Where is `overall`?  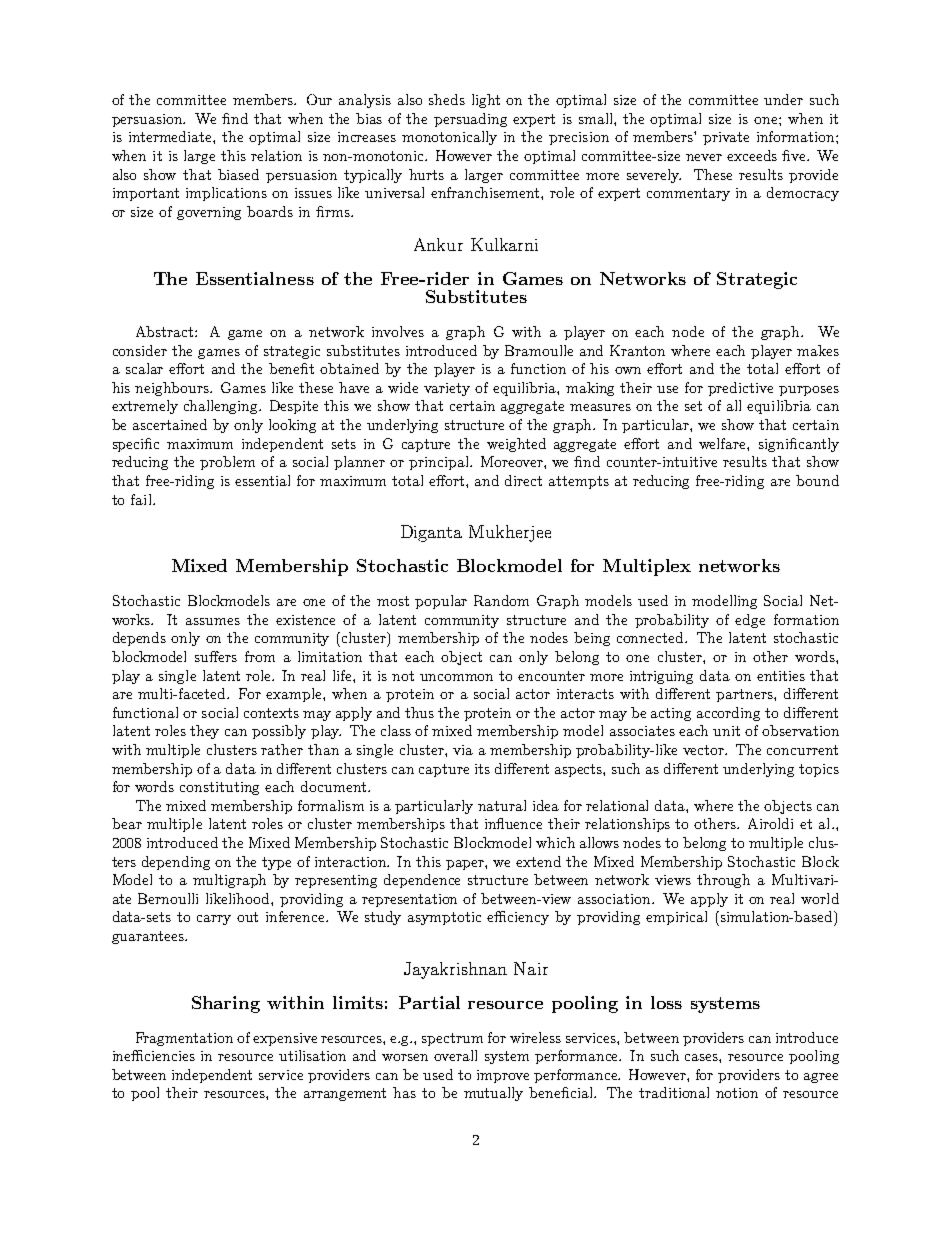
overall is located at coordinates (455, 1055).
